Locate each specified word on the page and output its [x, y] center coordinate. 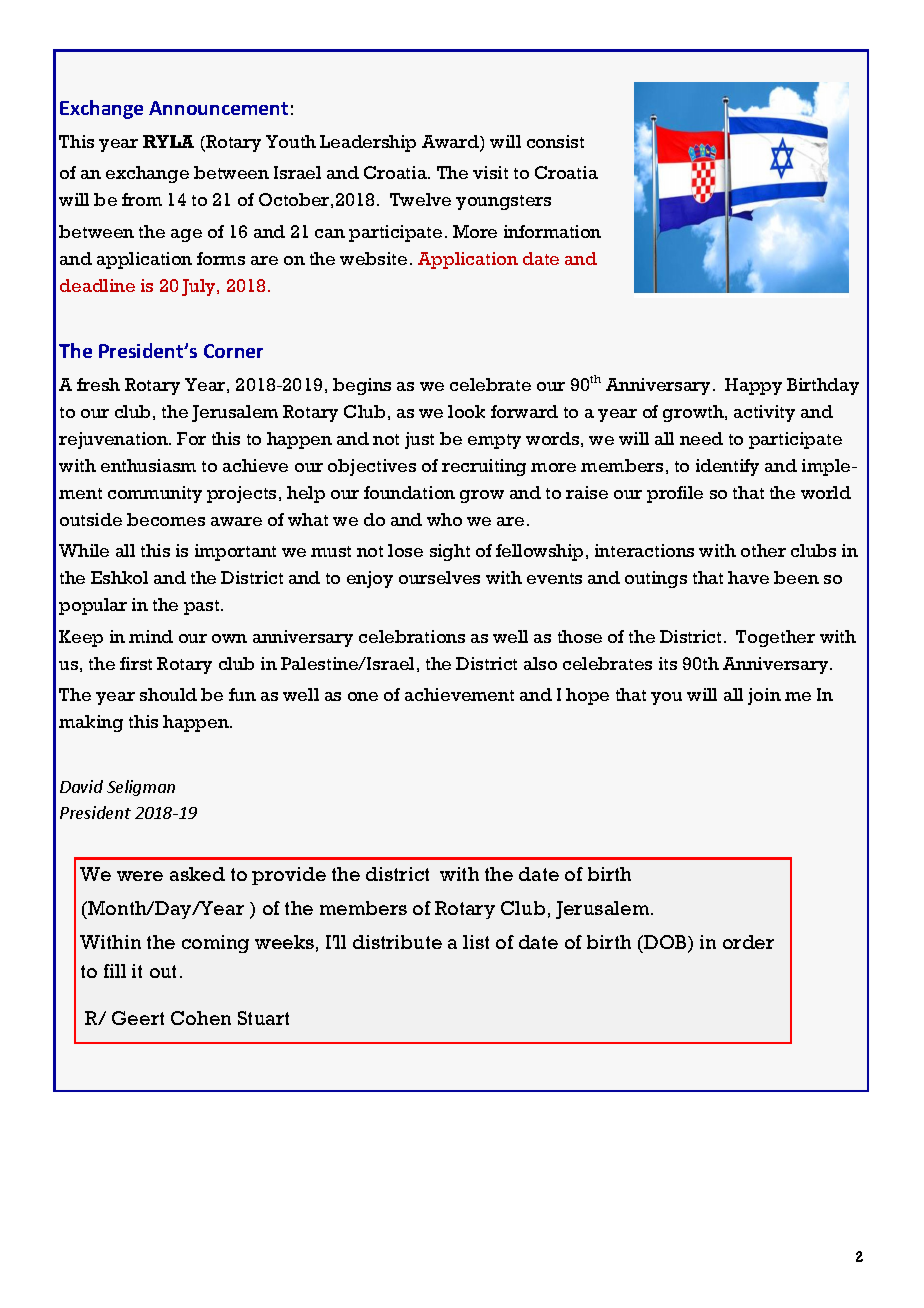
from [142, 199]
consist [555, 141]
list [476, 942]
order [748, 942]
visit [490, 172]
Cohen [201, 1018]
